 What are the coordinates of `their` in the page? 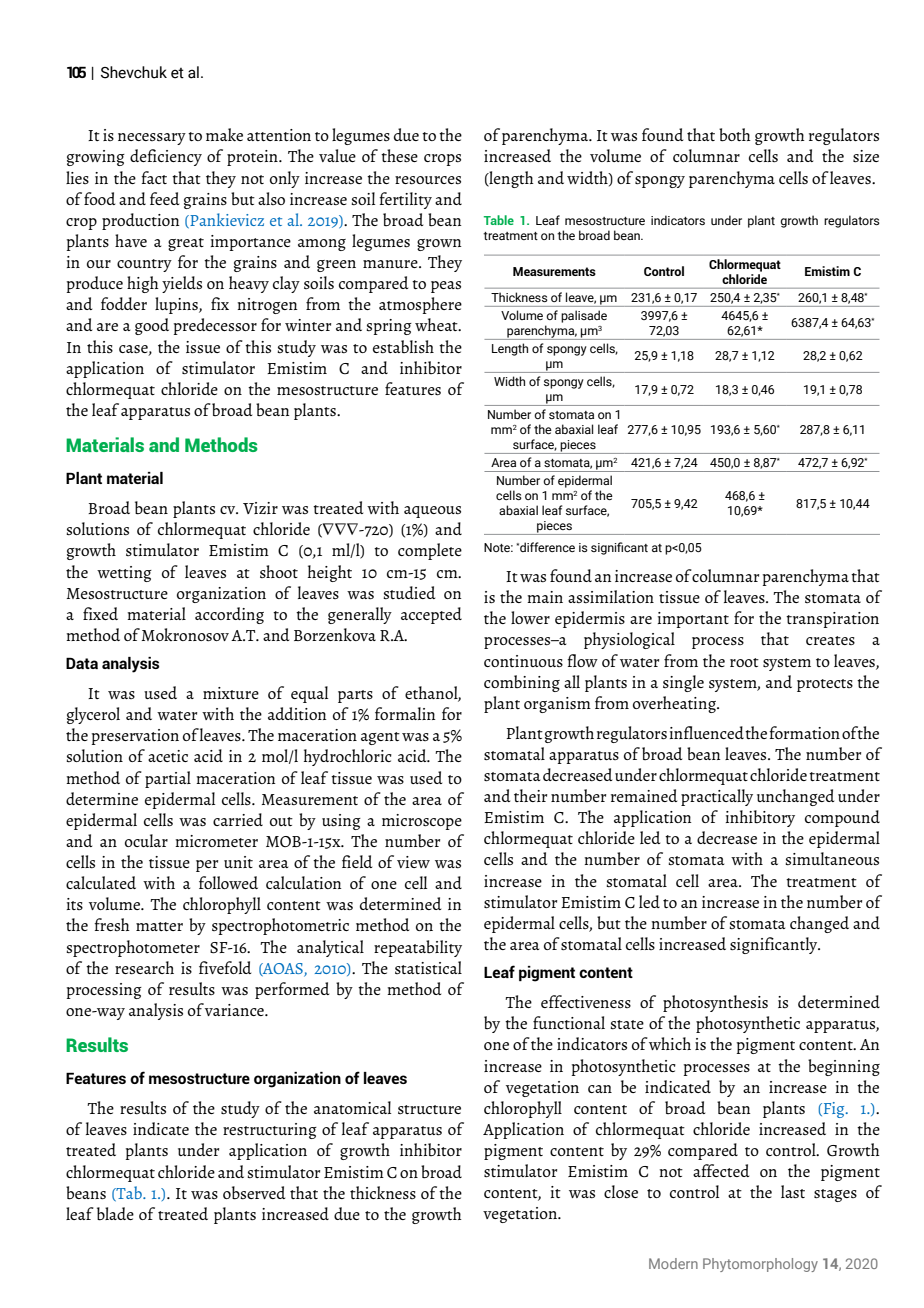 It's located at (530, 795).
